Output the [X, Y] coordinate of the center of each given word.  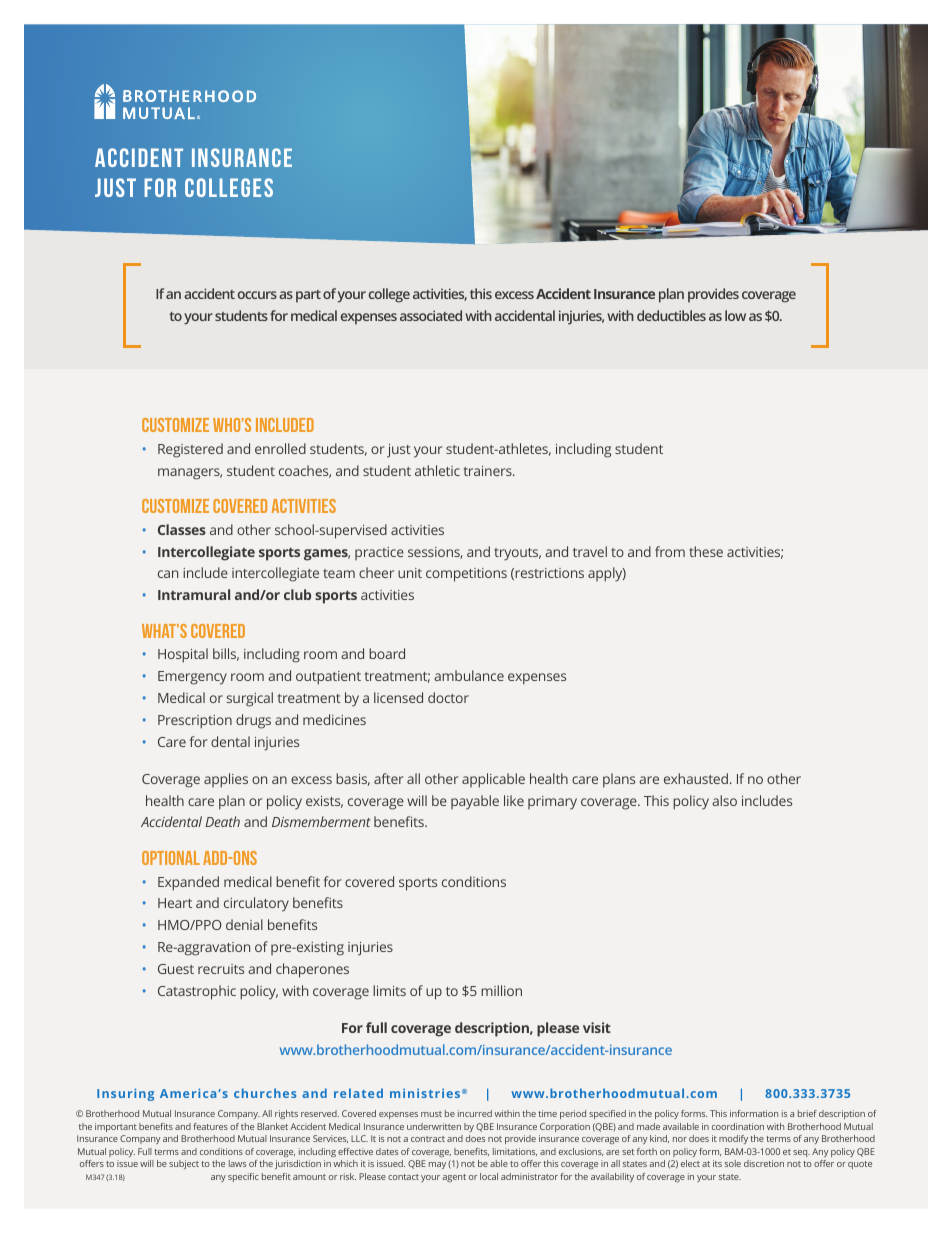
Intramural [194, 594]
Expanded [188, 883]
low [735, 315]
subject [184, 1164]
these [706, 551]
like [514, 800]
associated [431, 315]
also [724, 800]
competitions [466, 575]
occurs [257, 295]
